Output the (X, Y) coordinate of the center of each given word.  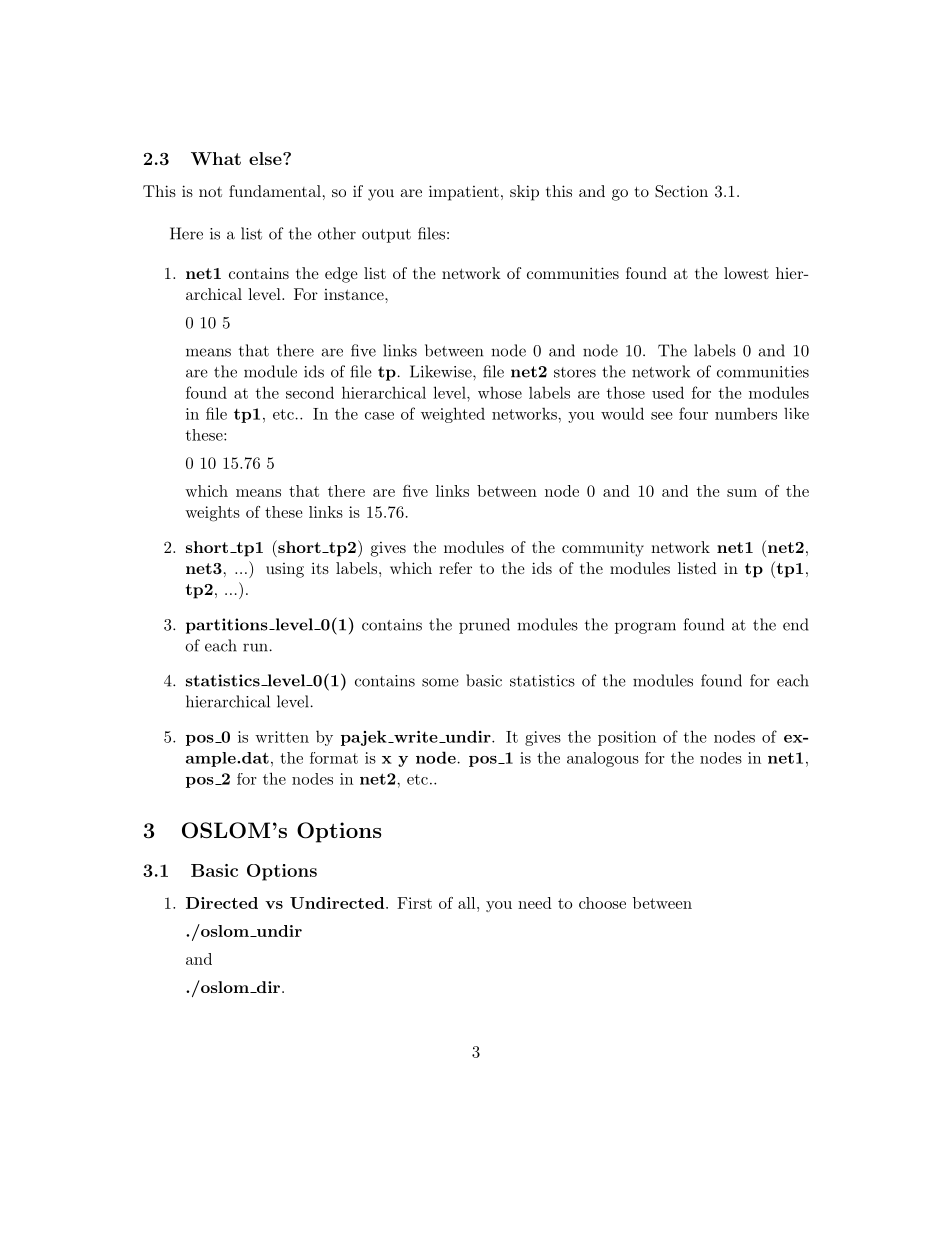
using (285, 570)
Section (681, 191)
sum (742, 493)
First (414, 903)
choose (602, 903)
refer (455, 568)
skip (524, 193)
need (535, 903)
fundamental (275, 191)
